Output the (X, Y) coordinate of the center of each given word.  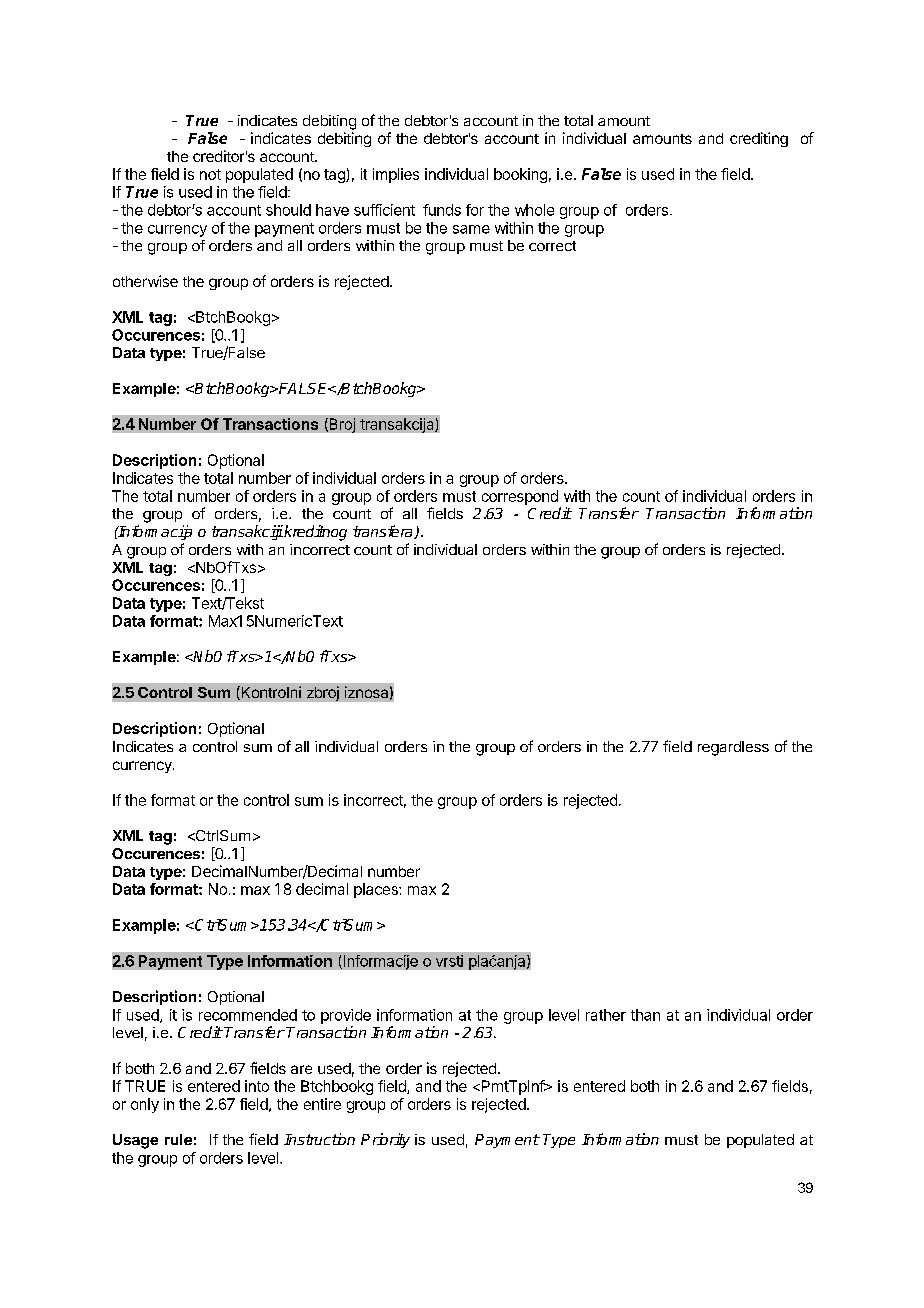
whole (534, 210)
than (645, 1015)
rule (178, 1139)
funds (442, 210)
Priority (385, 1140)
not (210, 174)
